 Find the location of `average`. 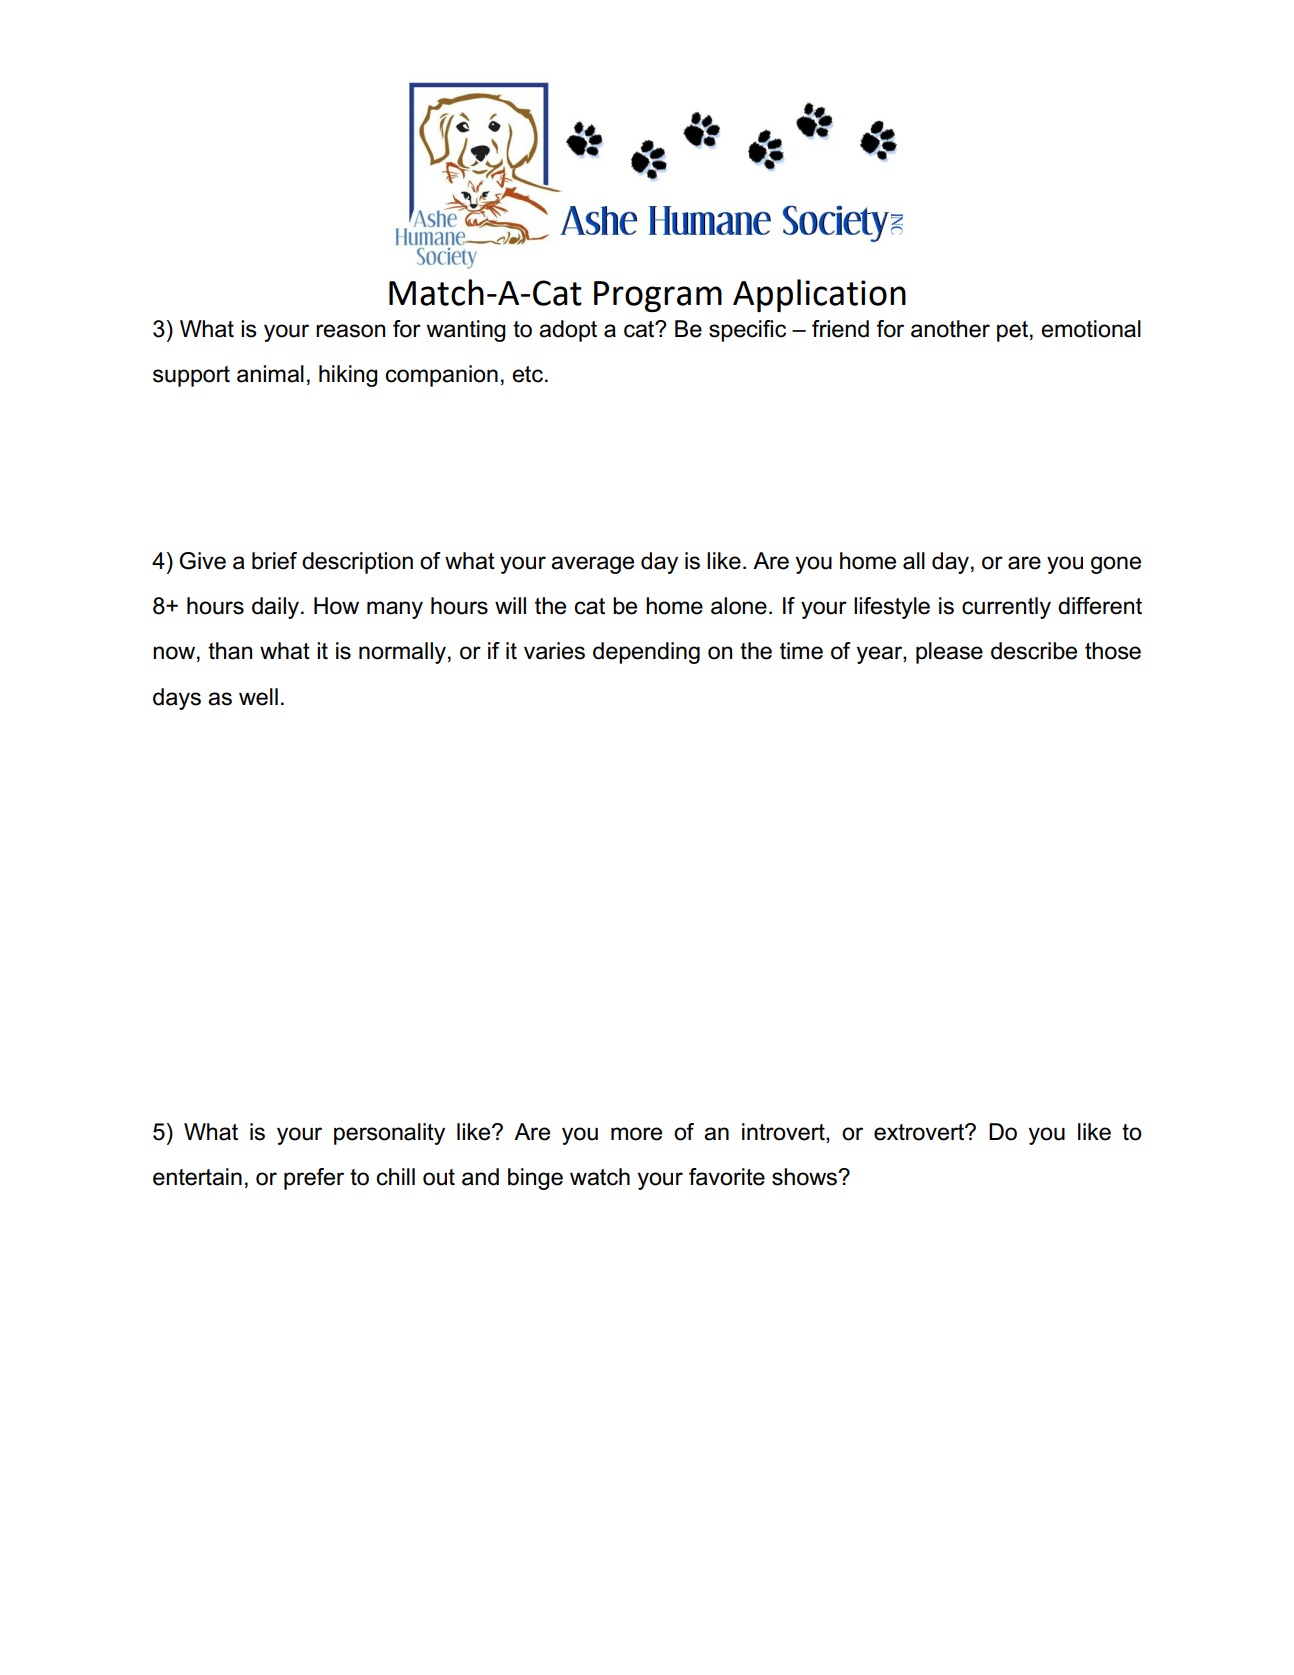

average is located at coordinates (592, 565).
